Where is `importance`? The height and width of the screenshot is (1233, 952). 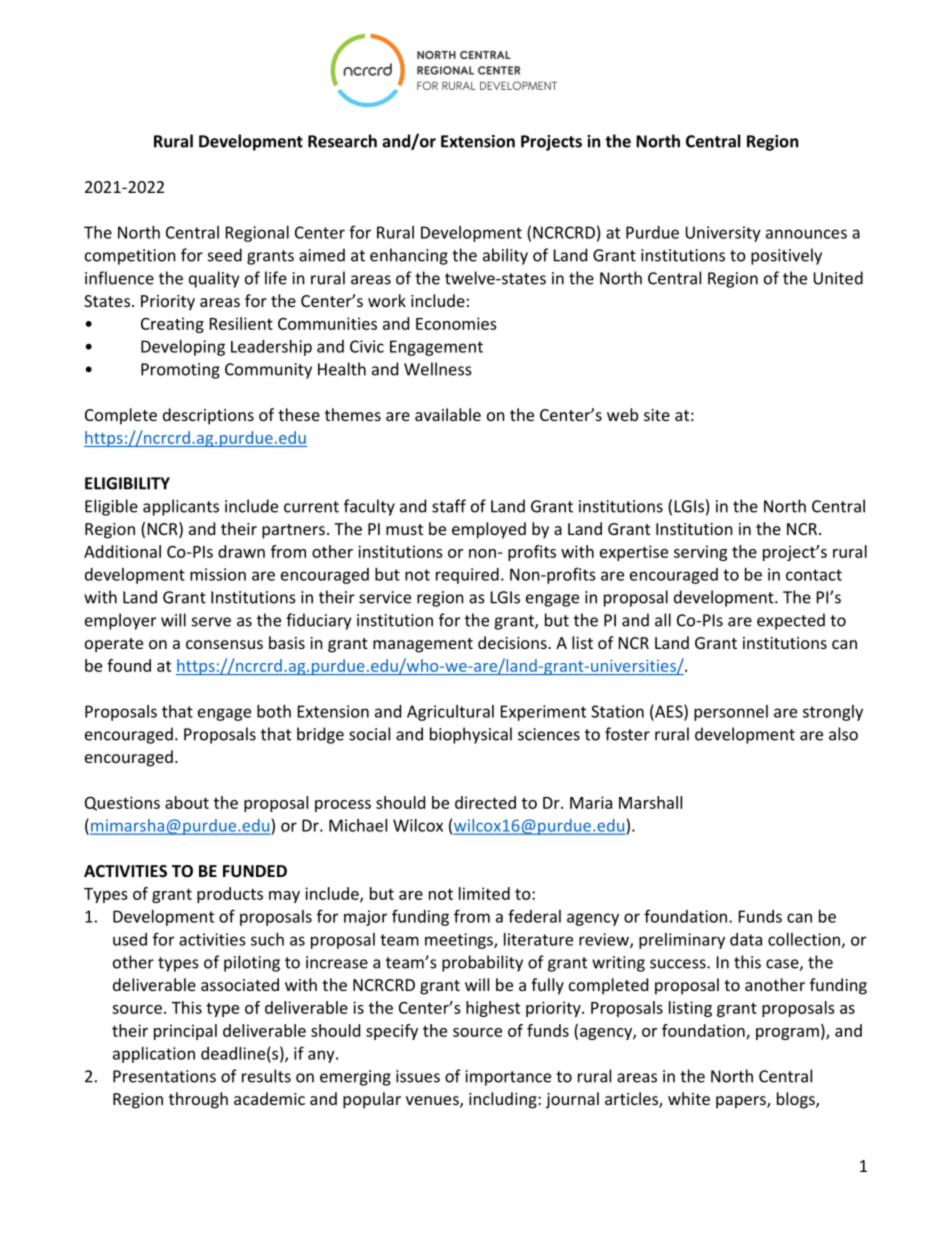
importance is located at coordinates (508, 1078).
